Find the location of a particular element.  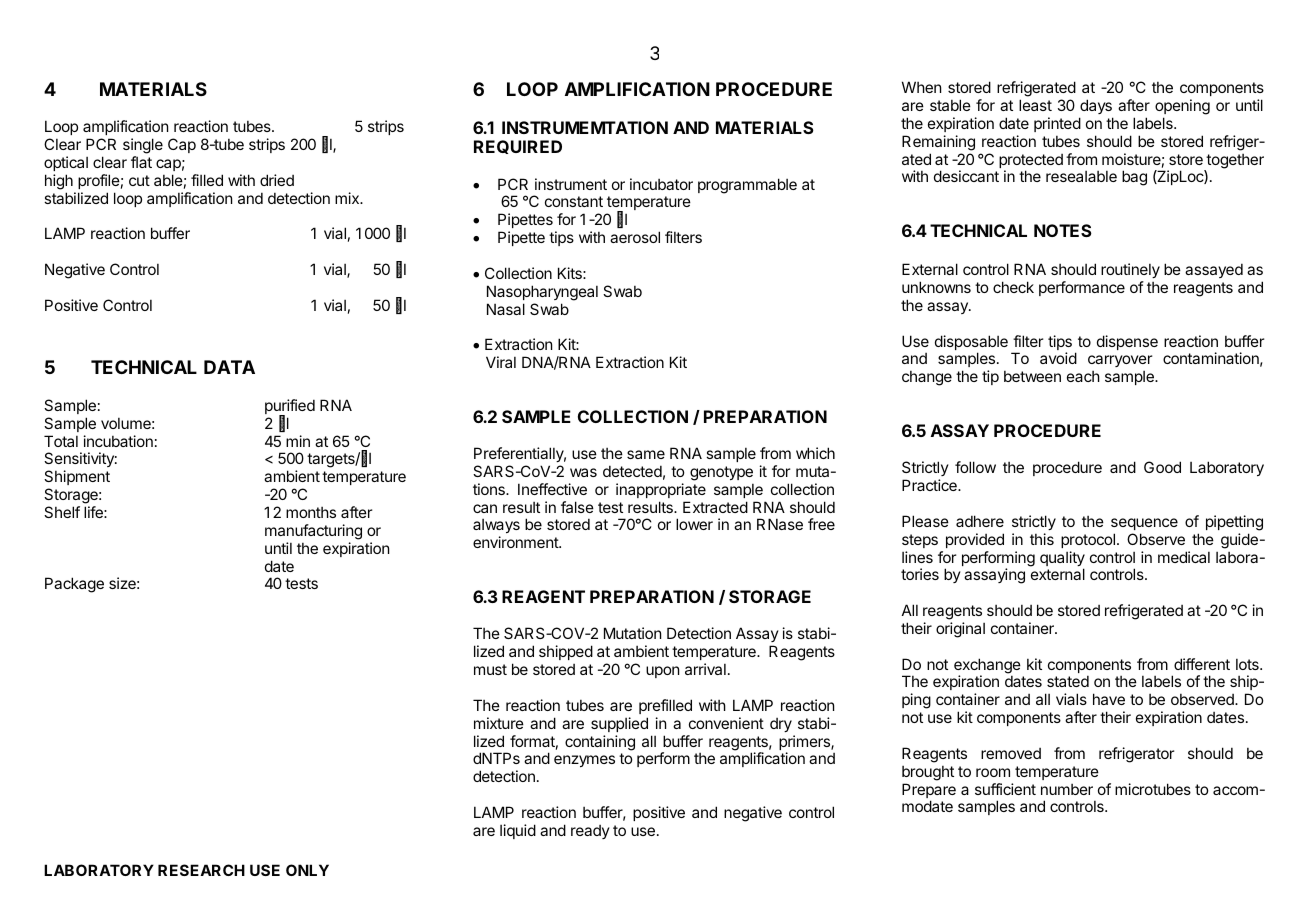

Viral is located at coordinates (501, 362).
